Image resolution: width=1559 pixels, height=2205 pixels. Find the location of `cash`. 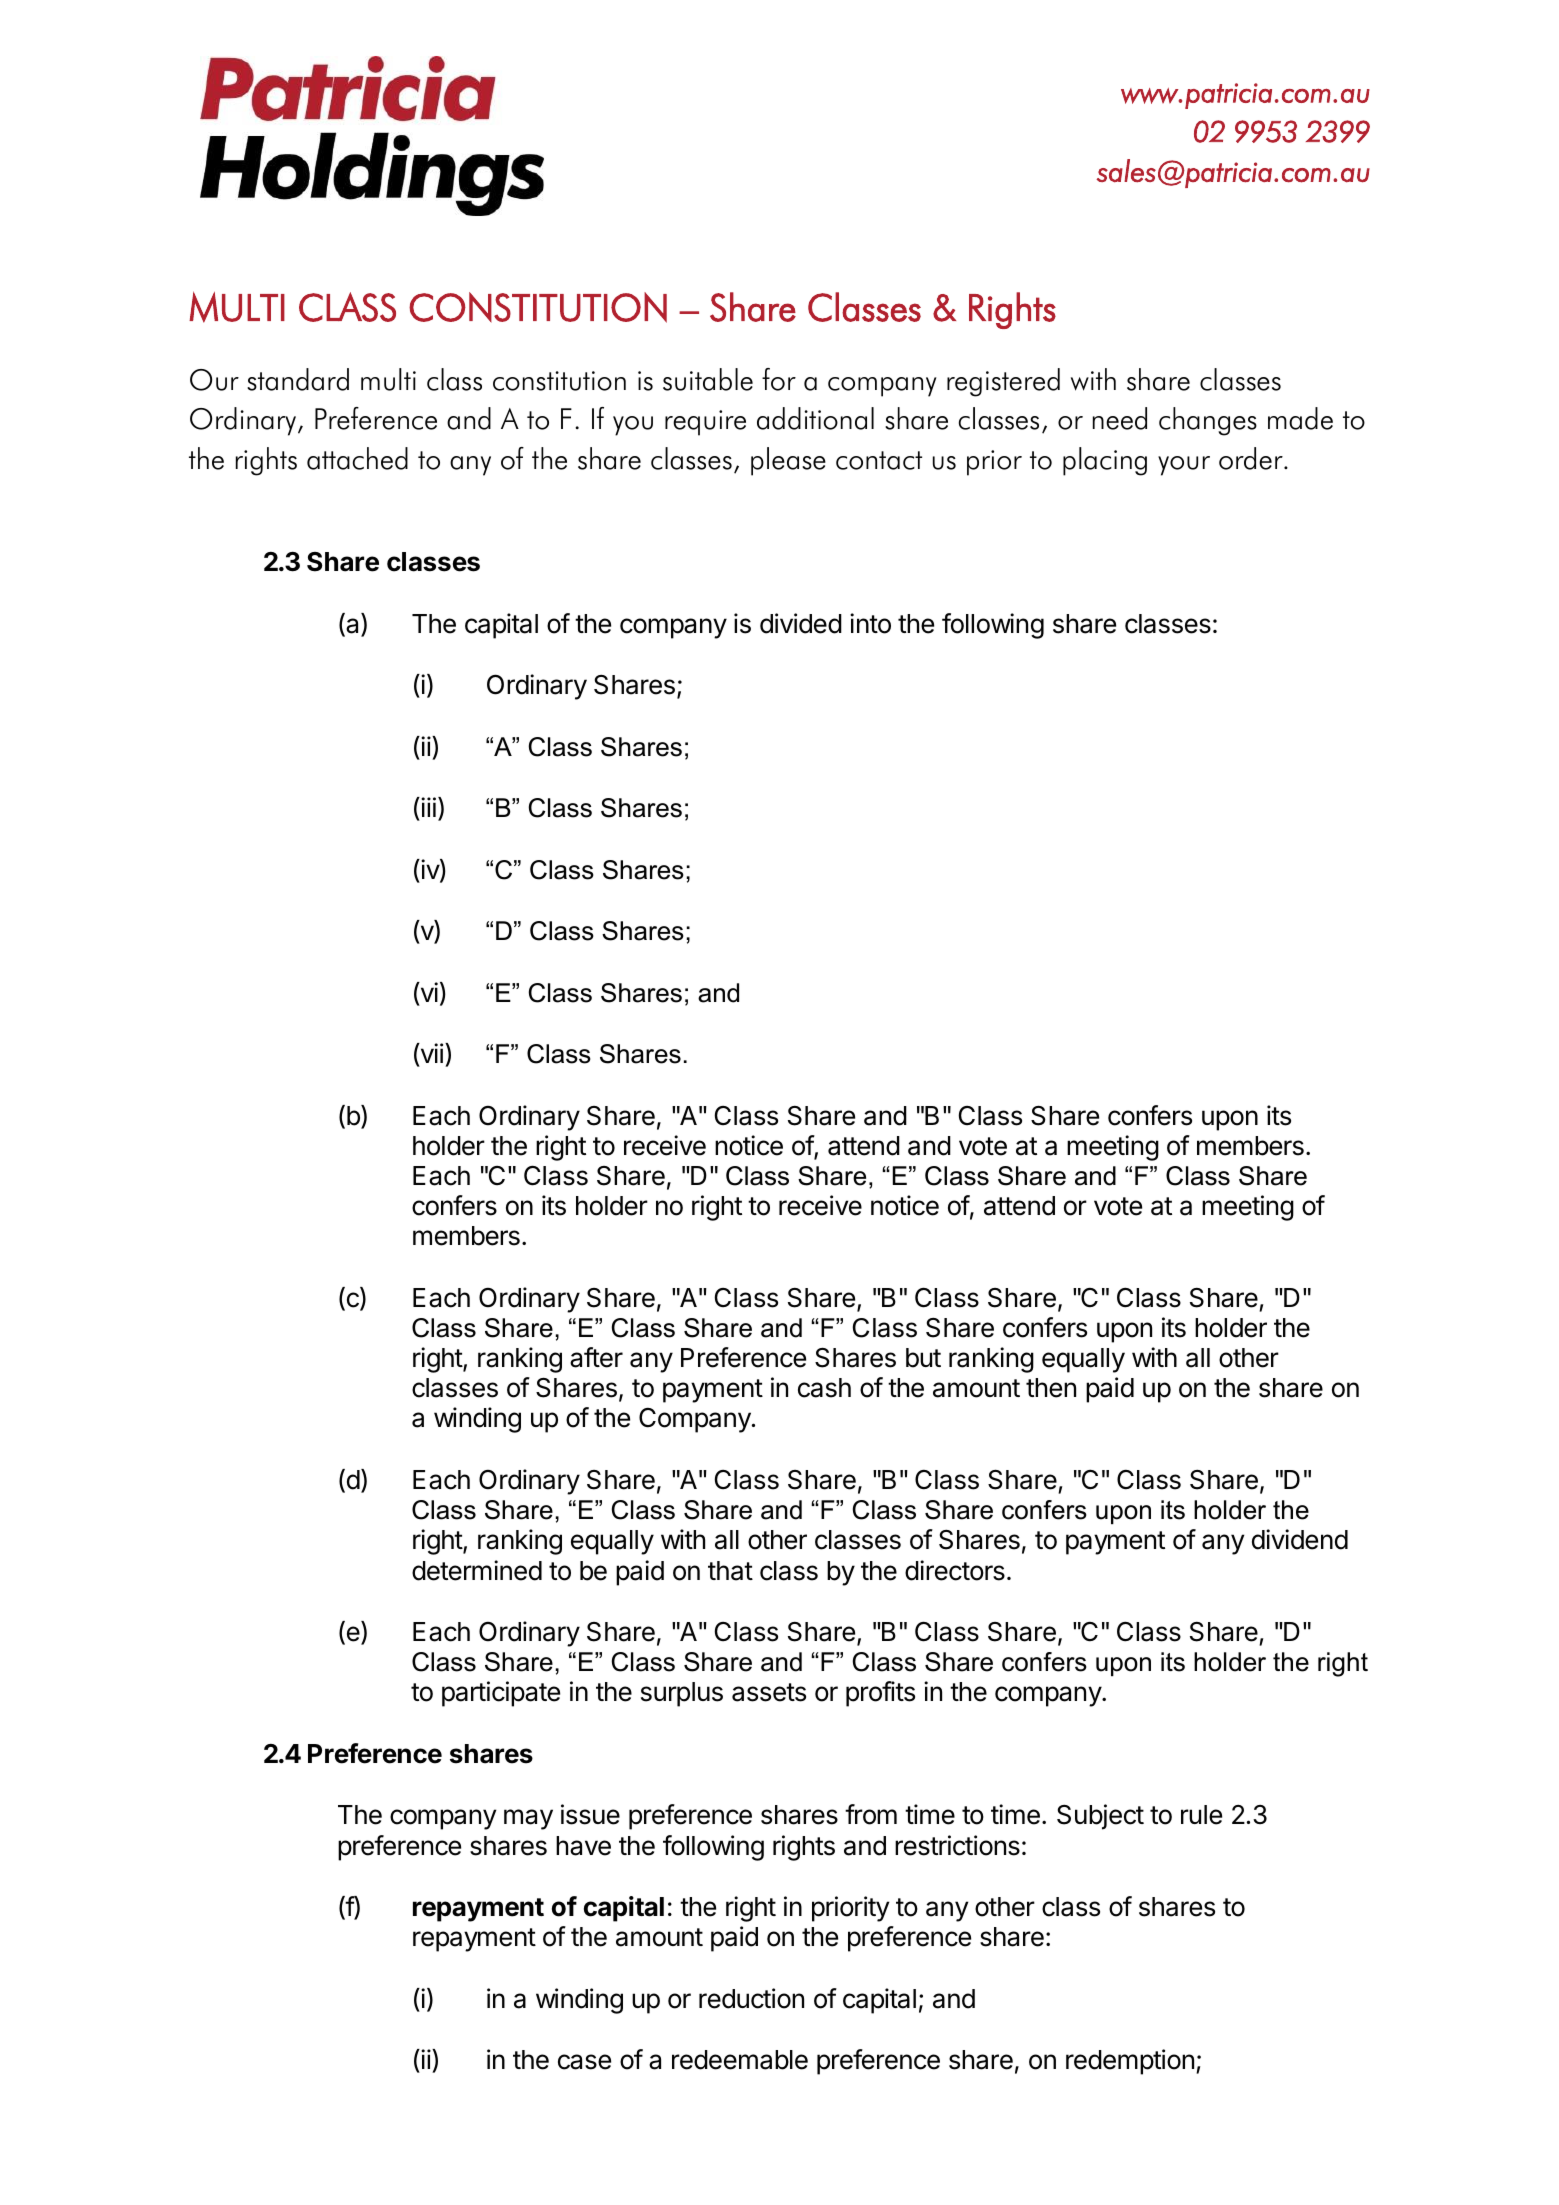

cash is located at coordinates (824, 1388).
